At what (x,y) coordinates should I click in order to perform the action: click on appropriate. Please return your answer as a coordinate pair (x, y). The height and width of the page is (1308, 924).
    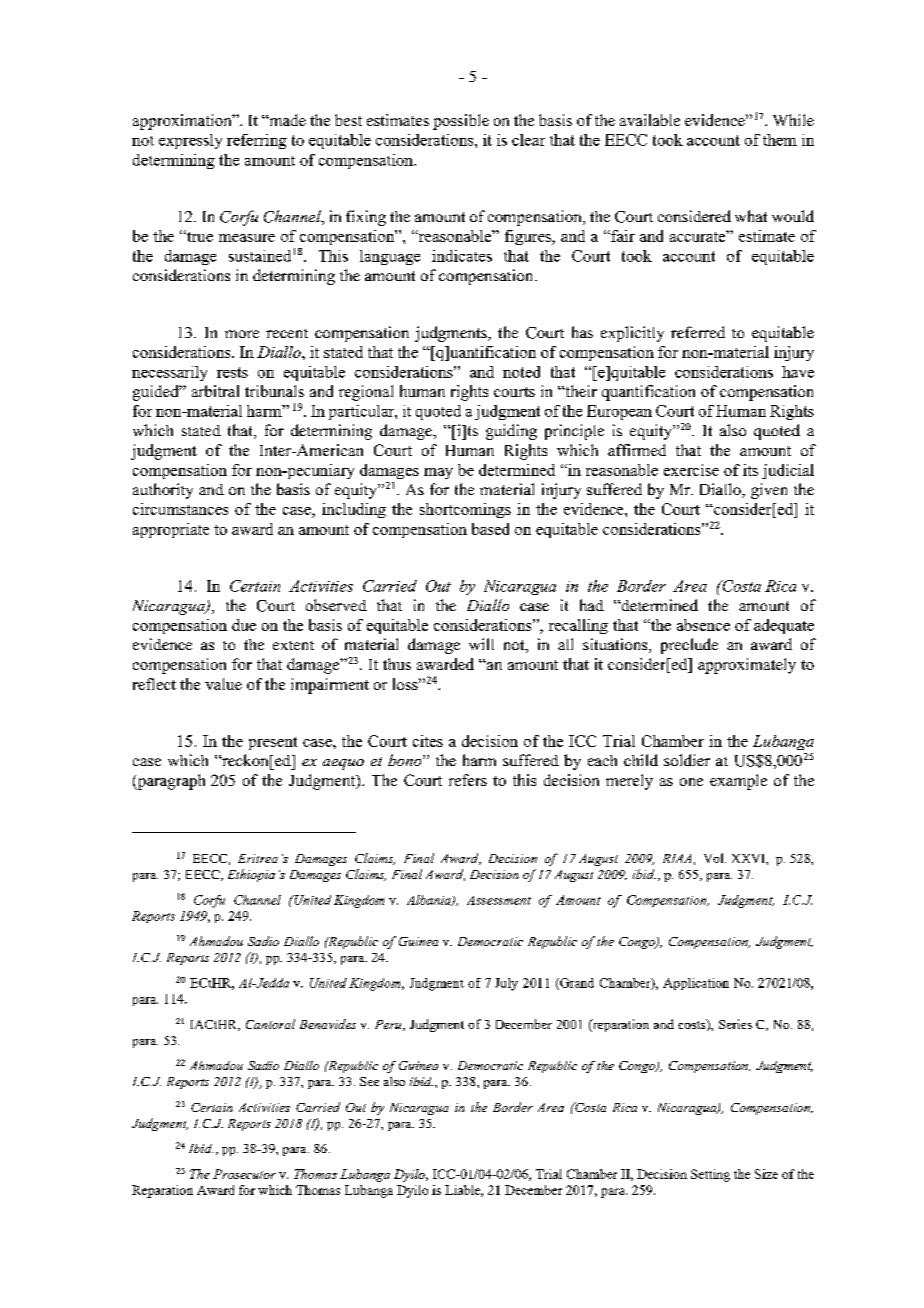
    Looking at the image, I should click on (171, 530).
